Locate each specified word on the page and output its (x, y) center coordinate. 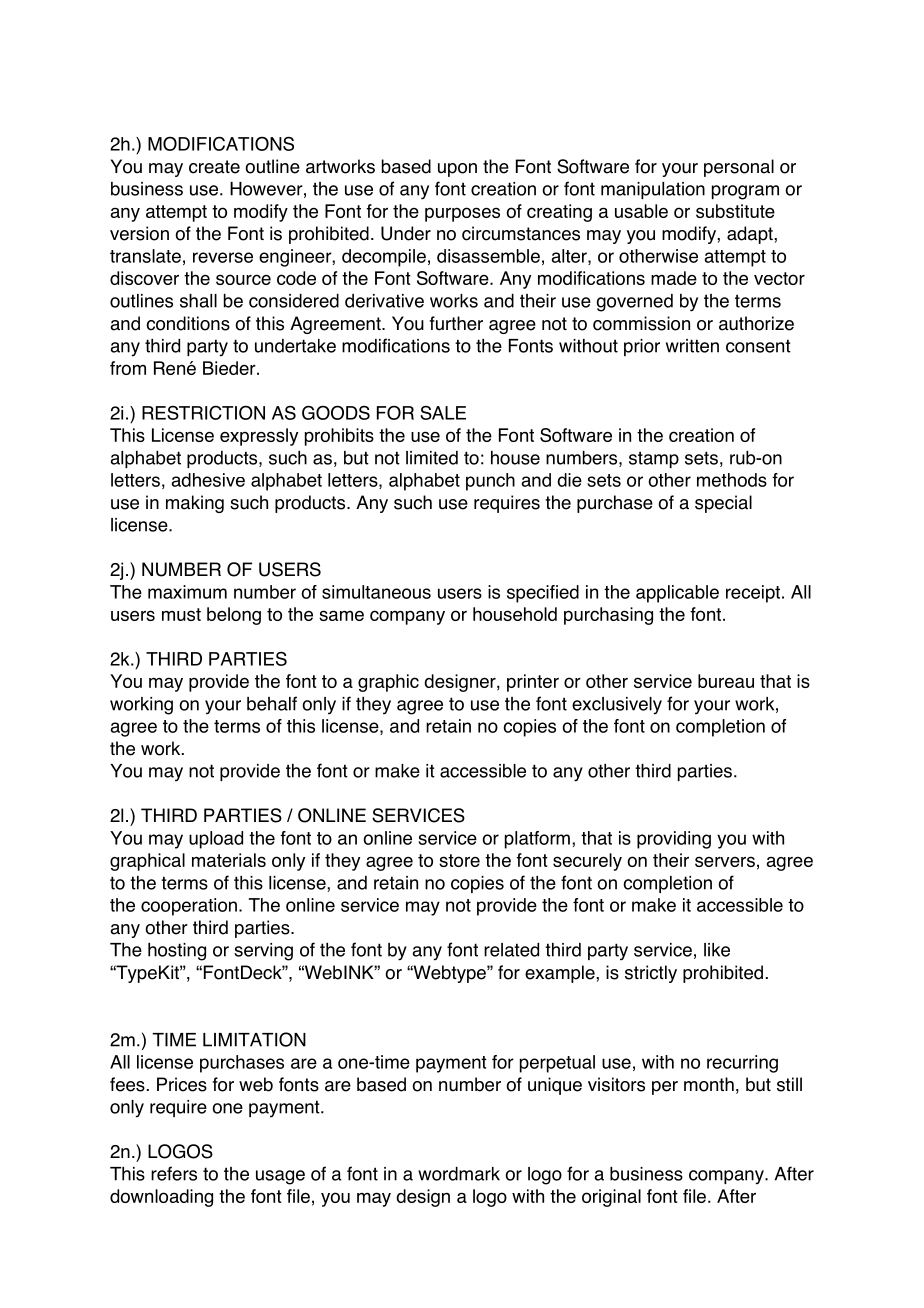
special (723, 504)
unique (555, 1086)
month (709, 1084)
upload (216, 840)
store (459, 860)
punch (490, 482)
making (195, 504)
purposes (462, 214)
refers (174, 1173)
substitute (735, 211)
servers (725, 861)
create (214, 167)
